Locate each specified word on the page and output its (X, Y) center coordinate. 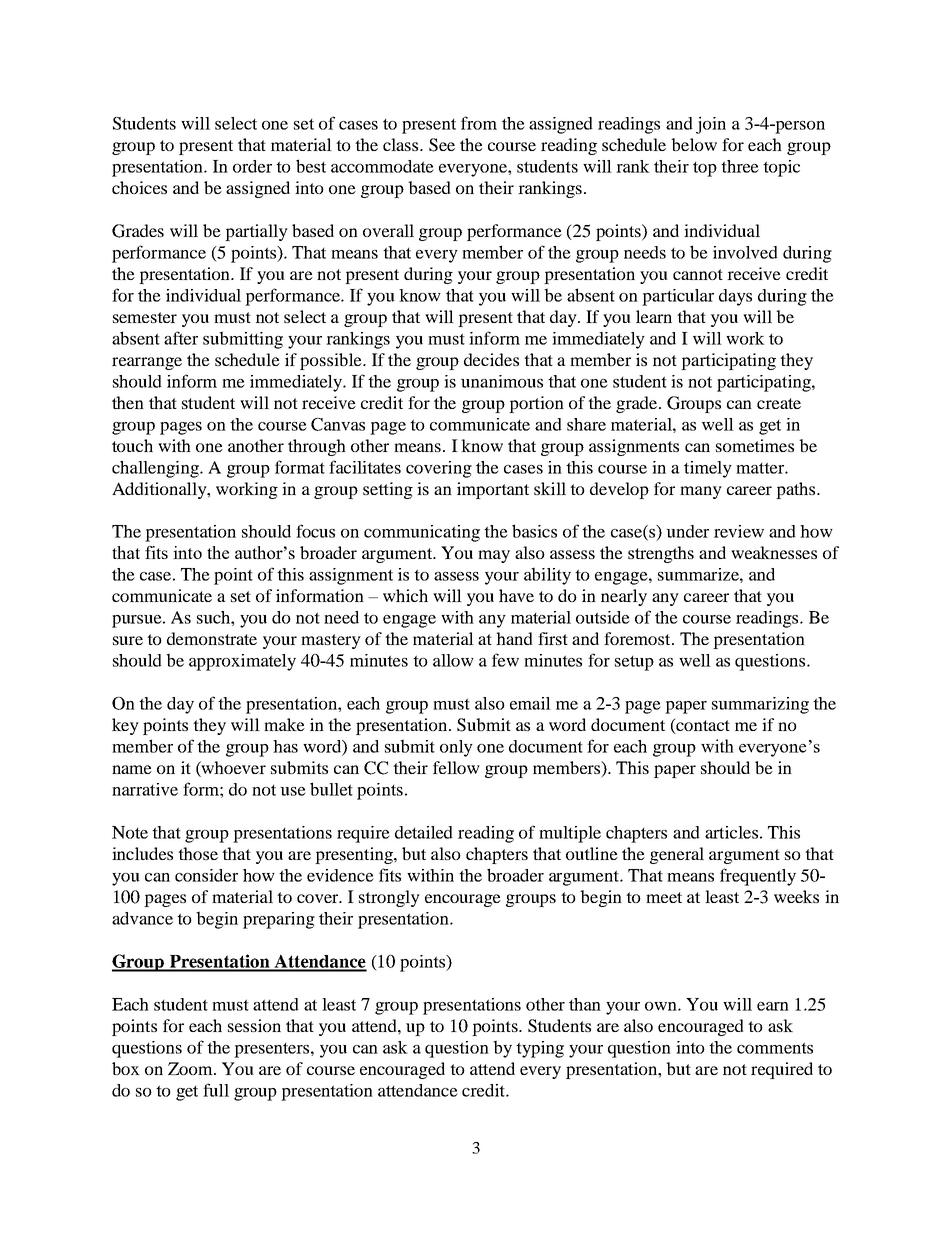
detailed (424, 832)
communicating (422, 533)
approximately (242, 662)
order (252, 166)
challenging (156, 469)
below (694, 144)
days (735, 297)
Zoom (191, 1068)
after (181, 338)
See (442, 145)
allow (453, 660)
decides (491, 359)
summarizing (760, 705)
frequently (758, 877)
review (739, 531)
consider (206, 875)
